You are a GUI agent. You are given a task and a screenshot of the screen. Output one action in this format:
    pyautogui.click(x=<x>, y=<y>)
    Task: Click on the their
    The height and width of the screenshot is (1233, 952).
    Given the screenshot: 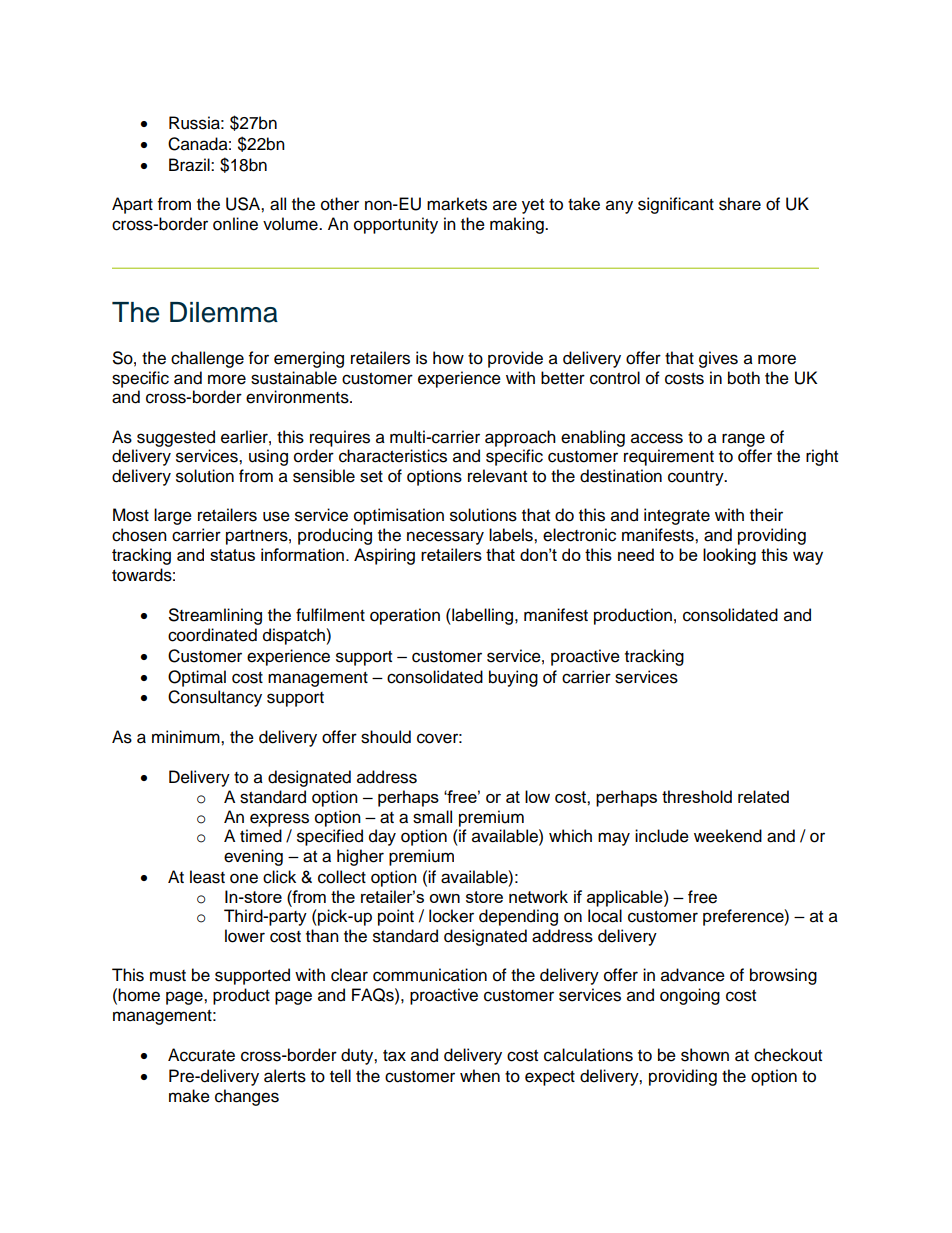 What is the action you would take?
    pyautogui.click(x=766, y=515)
